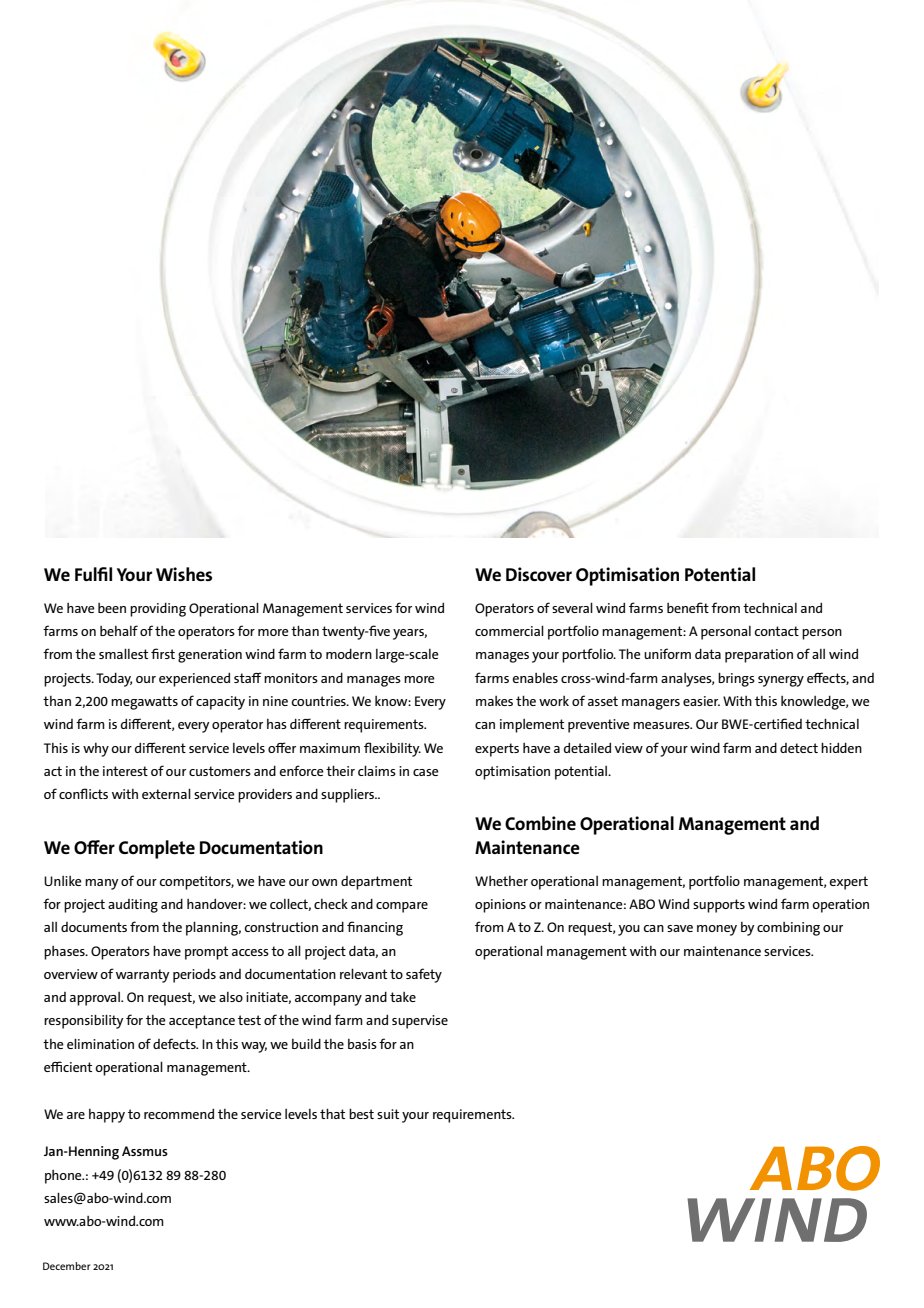 The height and width of the page is (1308, 924). What do you see at coordinates (66, 1266) in the page?
I see `December` at bounding box center [66, 1266].
